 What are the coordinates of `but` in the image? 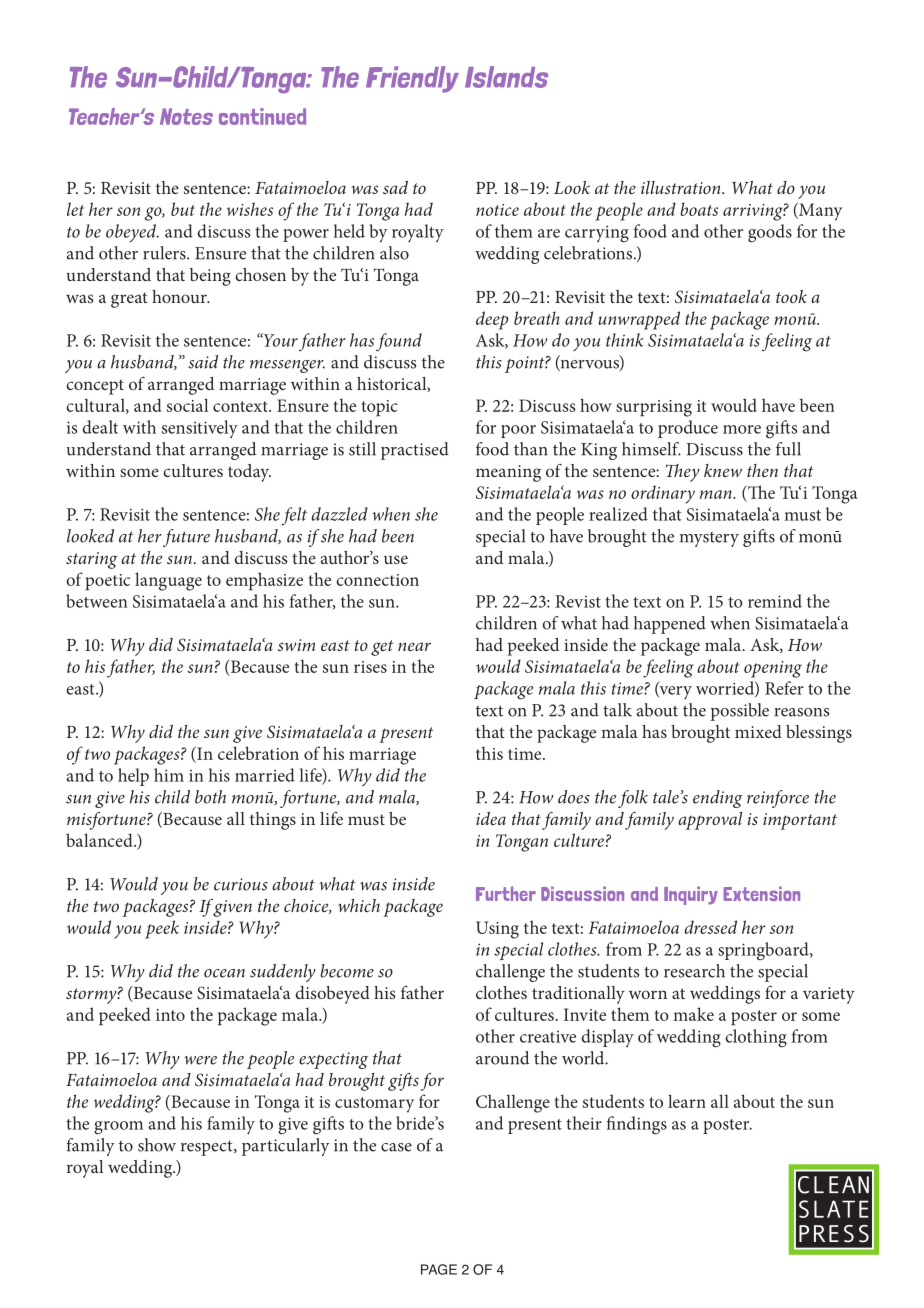 It's located at (183, 209).
